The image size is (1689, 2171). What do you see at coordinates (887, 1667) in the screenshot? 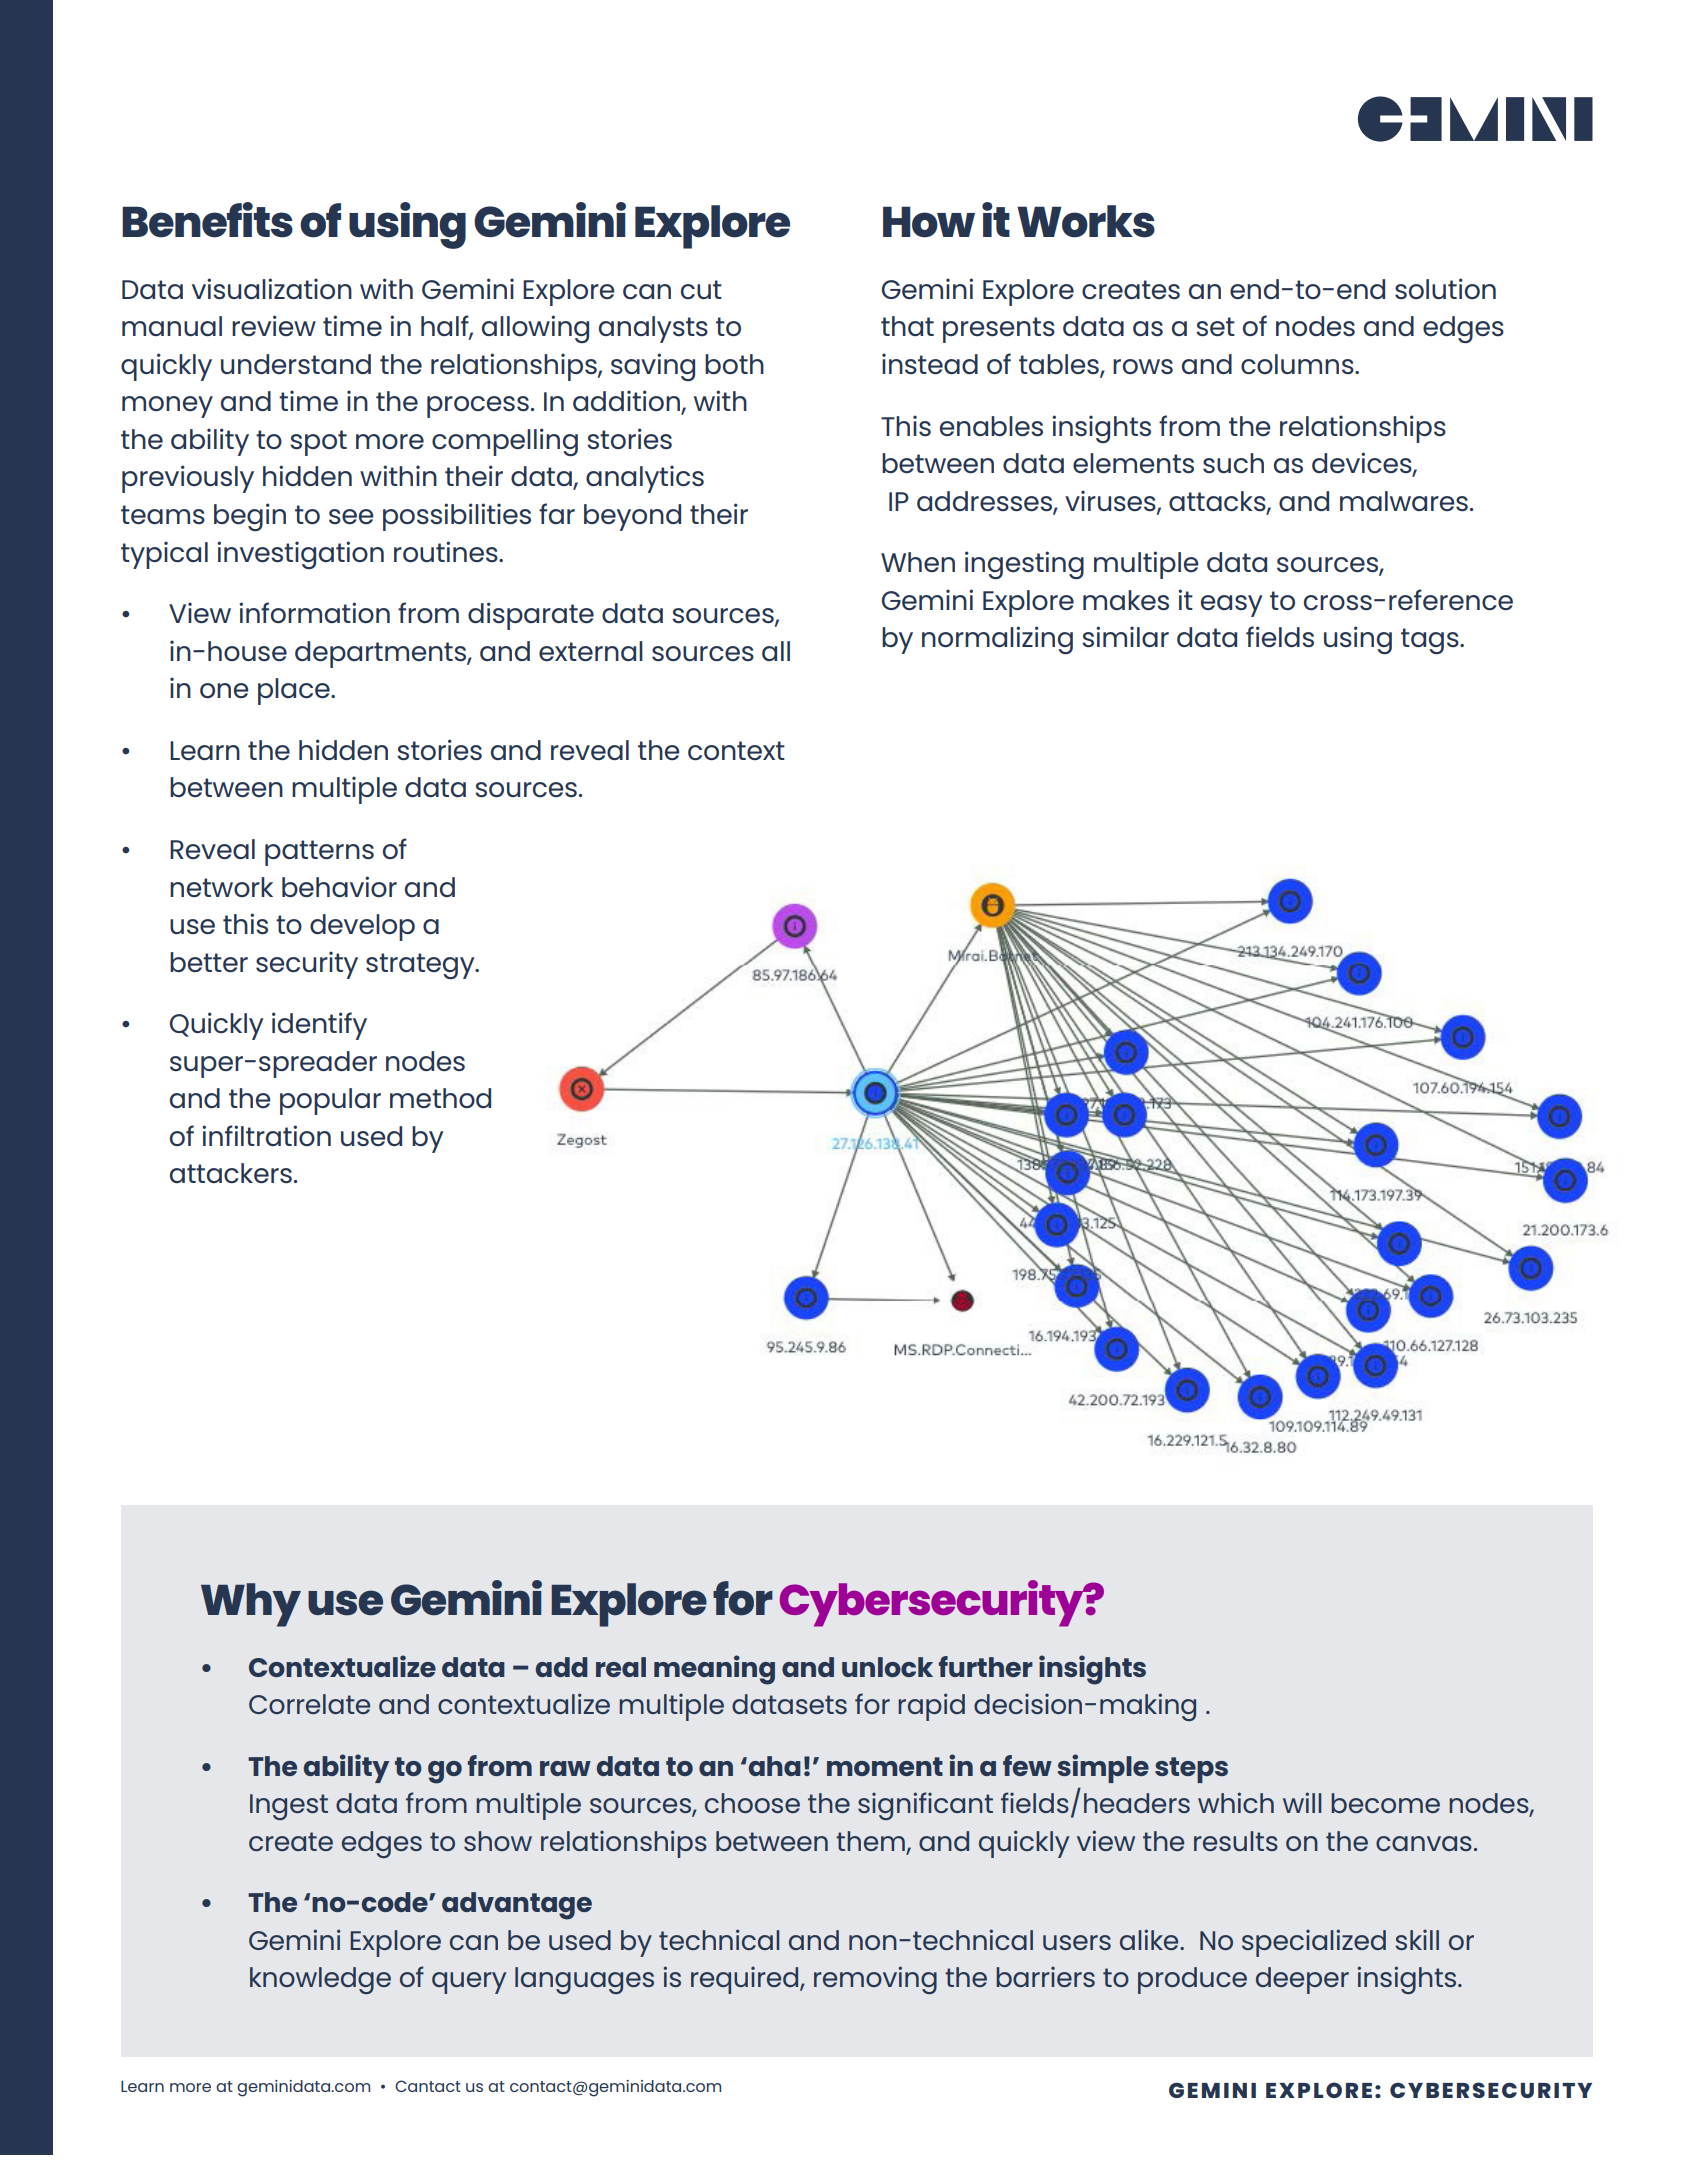
I see `unlock` at bounding box center [887, 1667].
